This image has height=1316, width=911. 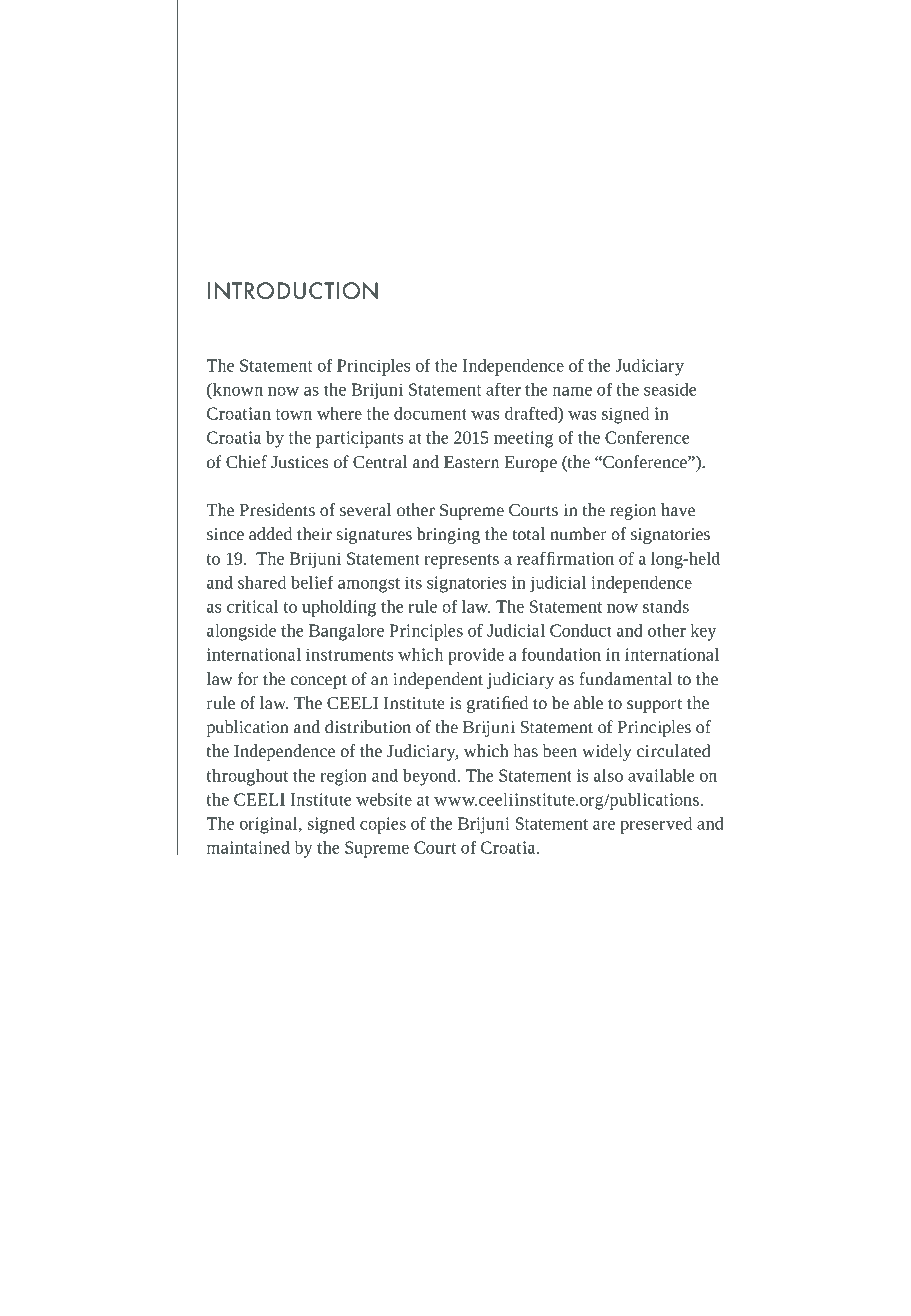 I want to click on shared, so click(x=262, y=582).
